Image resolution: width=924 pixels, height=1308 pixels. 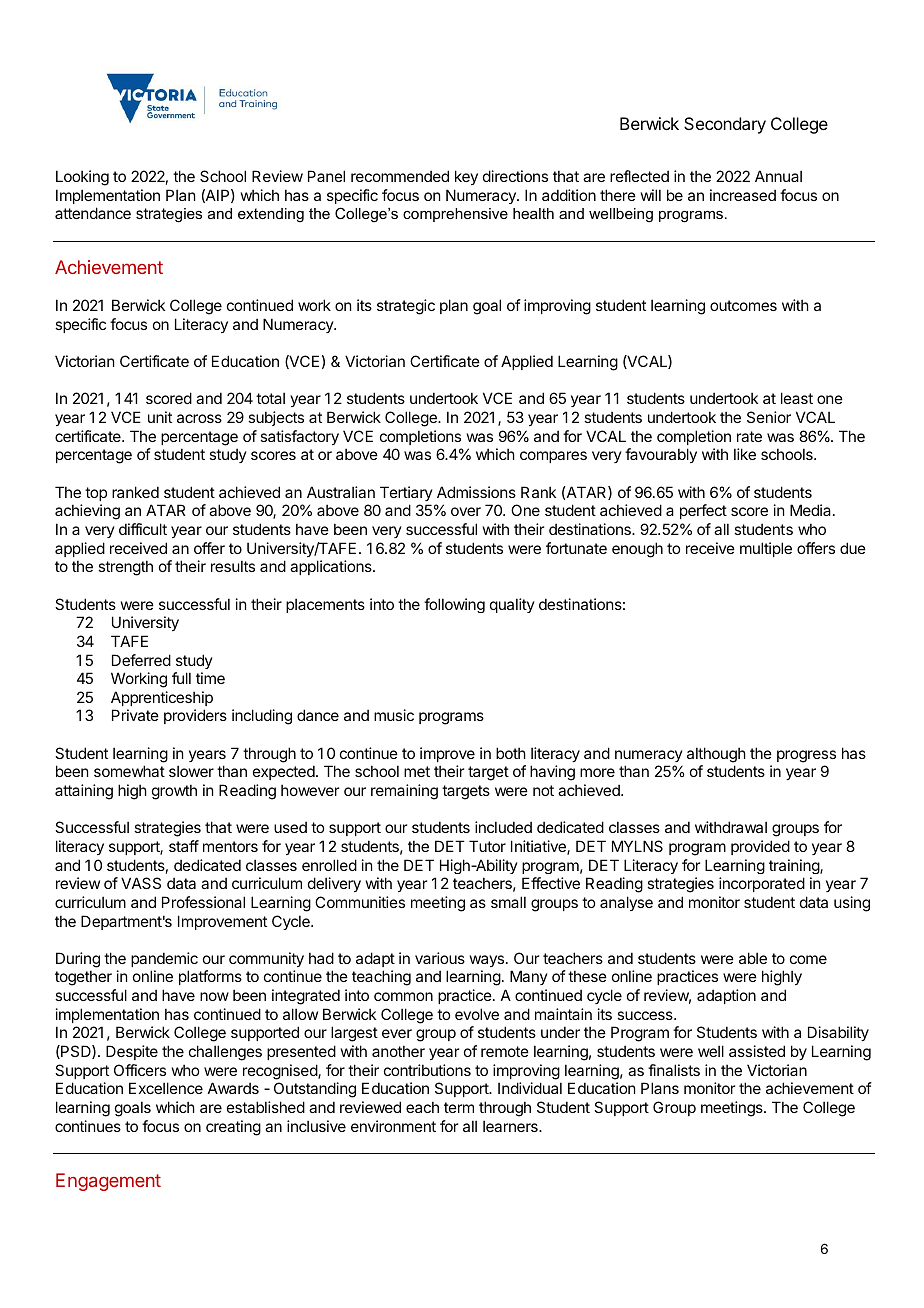 I want to click on Looking, so click(x=82, y=178).
